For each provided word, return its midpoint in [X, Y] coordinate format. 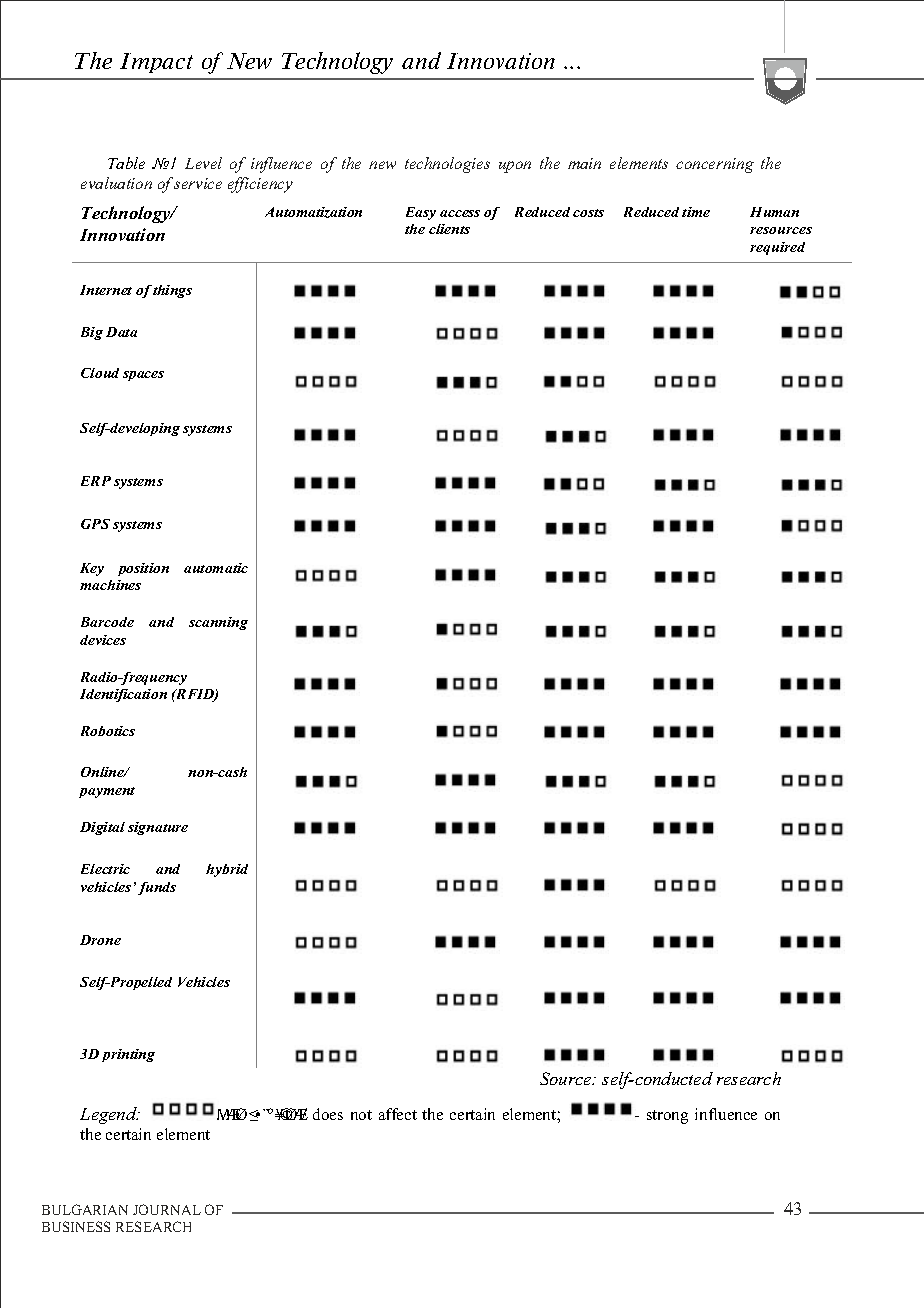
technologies [447, 165]
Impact [156, 63]
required [777, 248]
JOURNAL [167, 1209]
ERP [96, 481]
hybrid [227, 870]
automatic [216, 568]
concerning [715, 165]
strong [667, 1117]
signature [158, 828]
